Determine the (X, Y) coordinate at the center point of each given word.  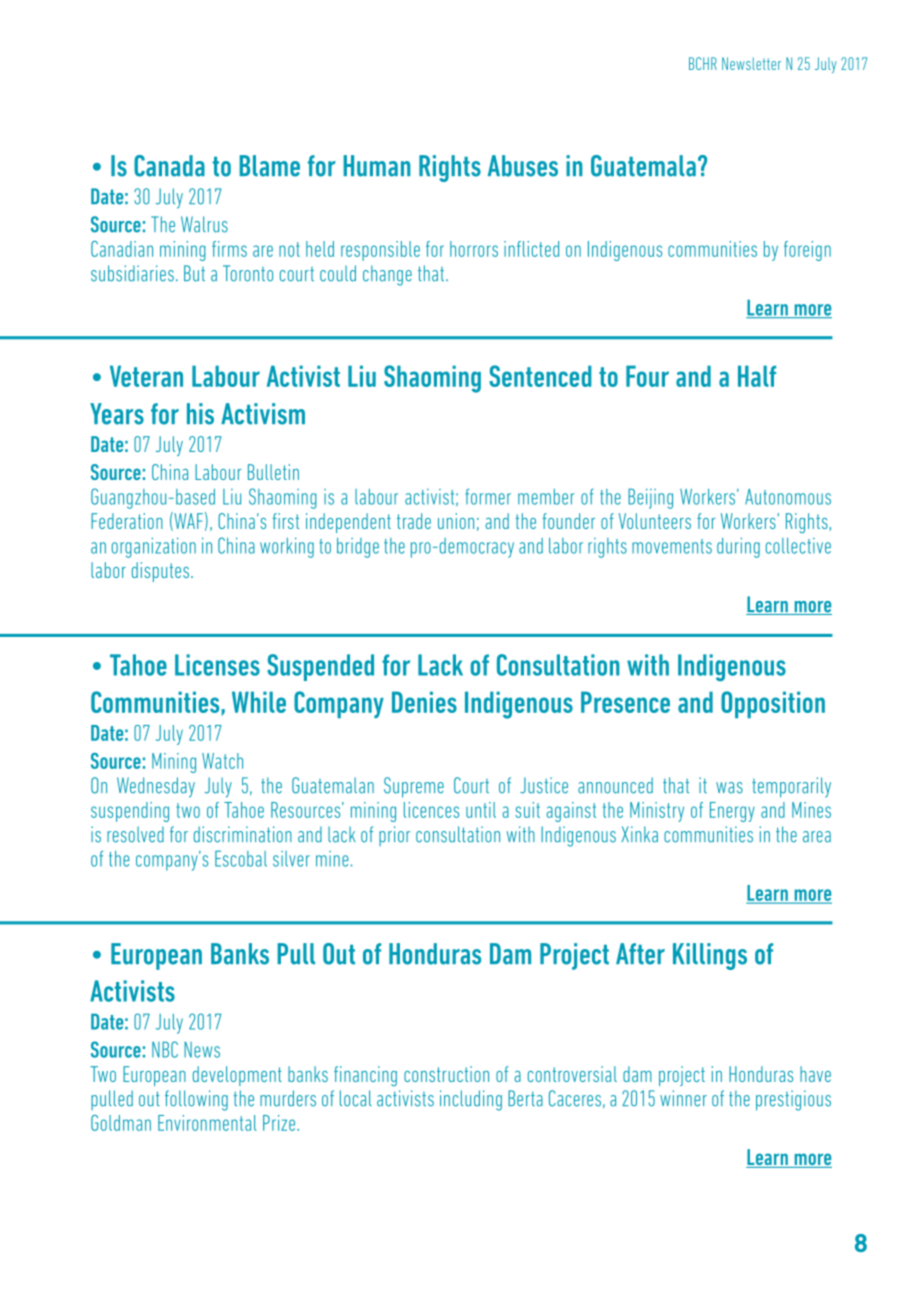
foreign (807, 251)
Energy (732, 812)
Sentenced (540, 376)
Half (757, 376)
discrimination (243, 834)
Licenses (217, 665)
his (200, 414)
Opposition (773, 705)
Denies (424, 702)
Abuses (523, 166)
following (196, 1100)
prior (394, 836)
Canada (169, 166)
